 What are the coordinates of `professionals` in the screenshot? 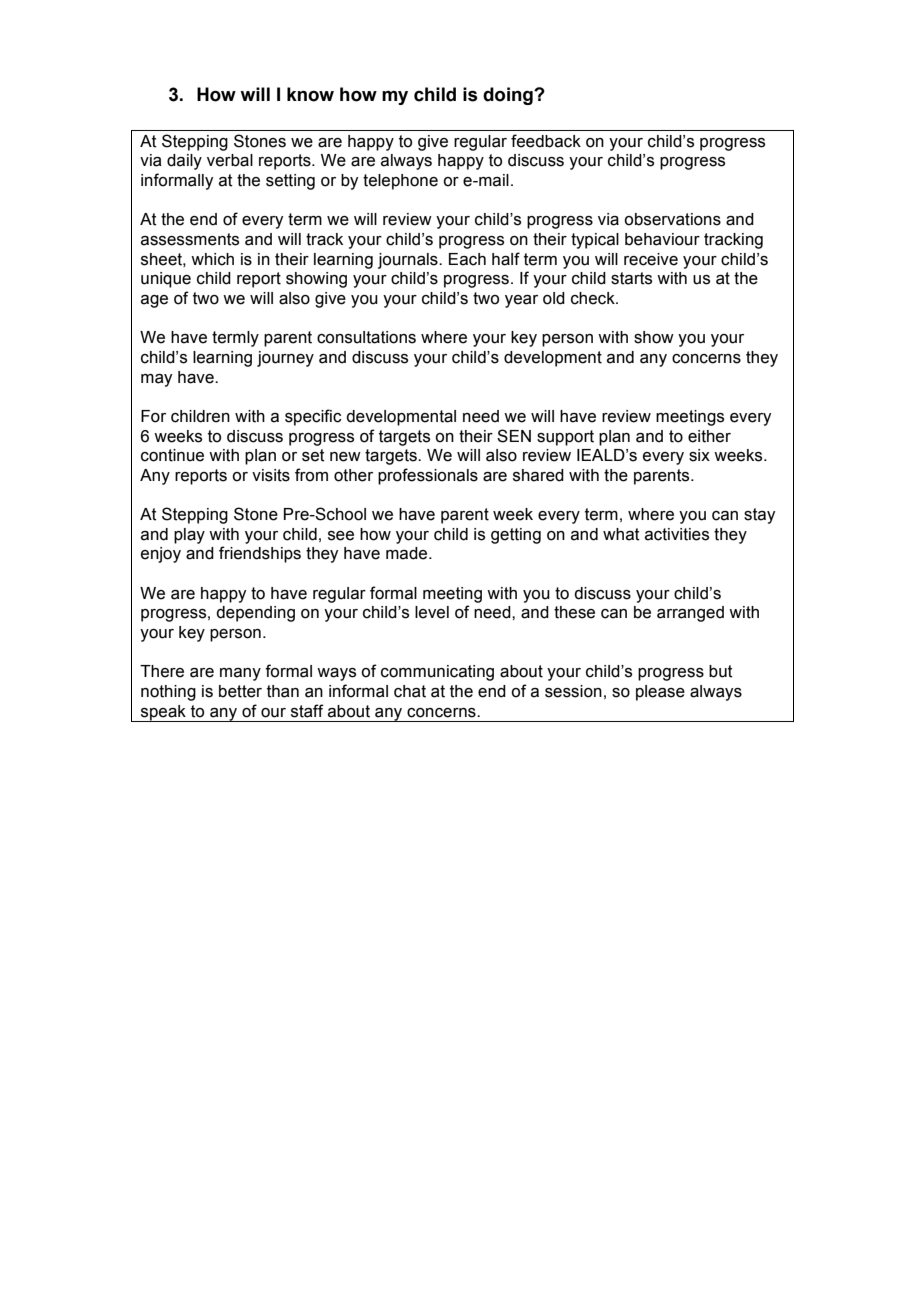 It's located at (428, 476).
